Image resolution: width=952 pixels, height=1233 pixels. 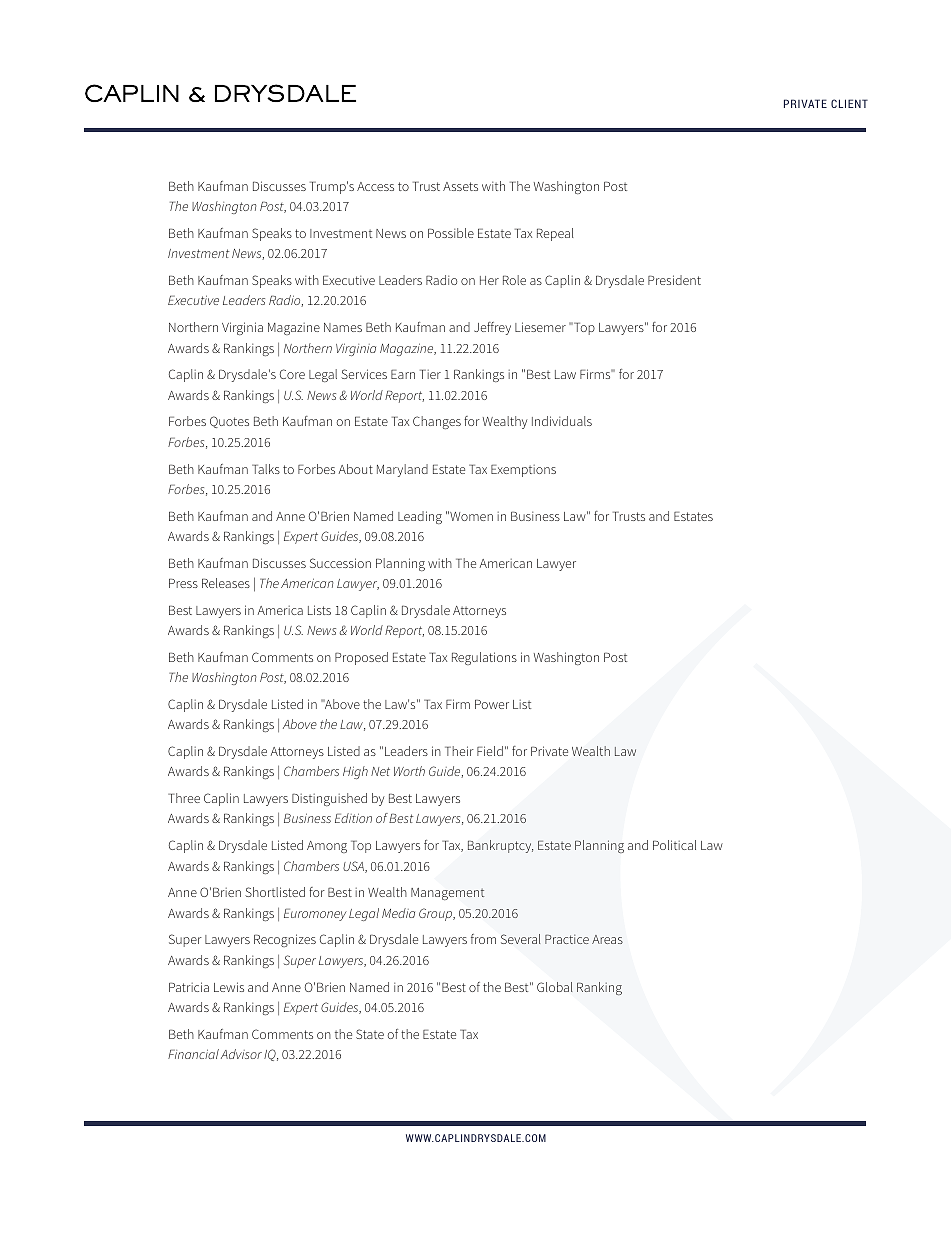 What do you see at coordinates (674, 280) in the screenshot?
I see `President` at bounding box center [674, 280].
